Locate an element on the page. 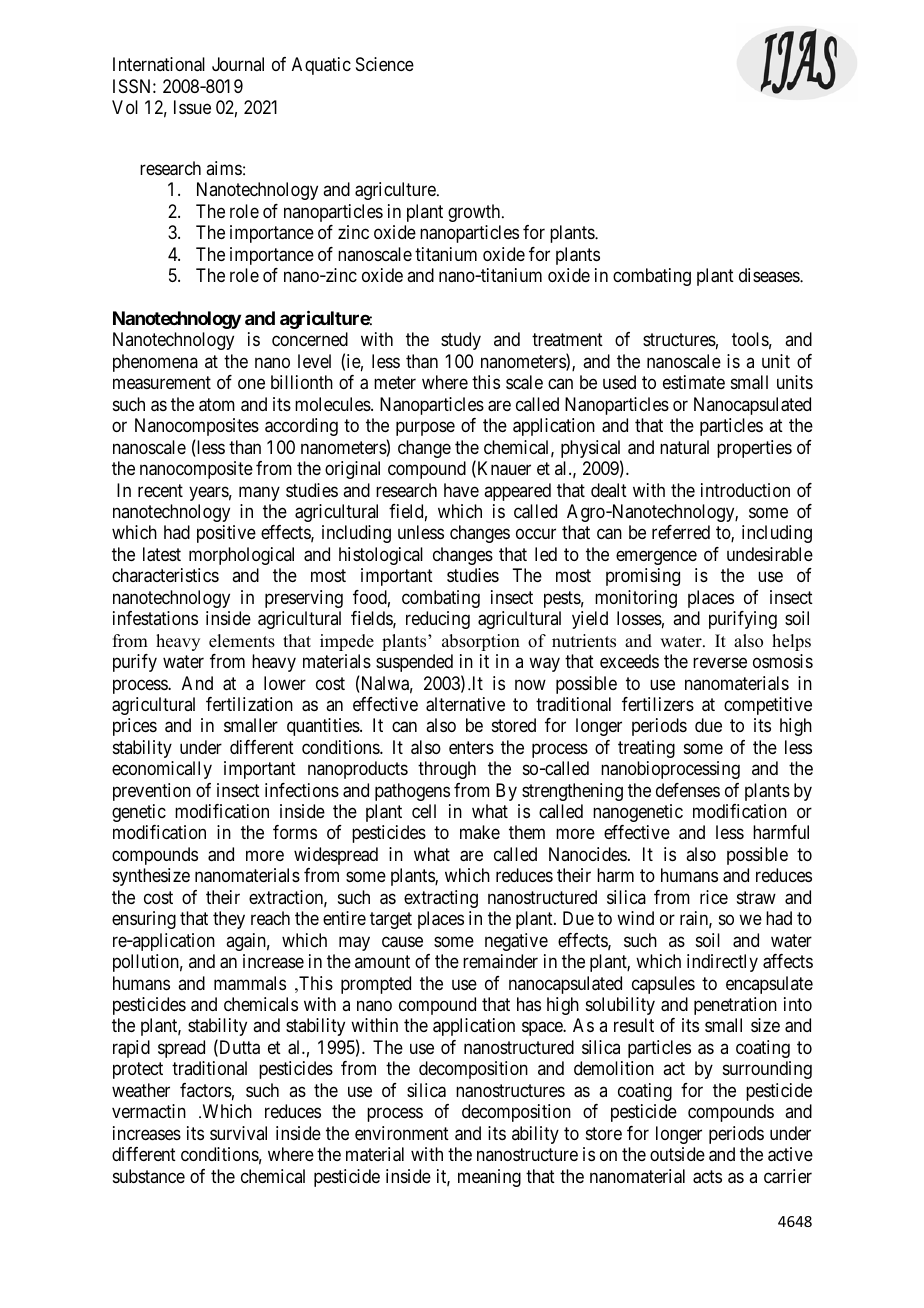  study is located at coordinates (461, 341).
